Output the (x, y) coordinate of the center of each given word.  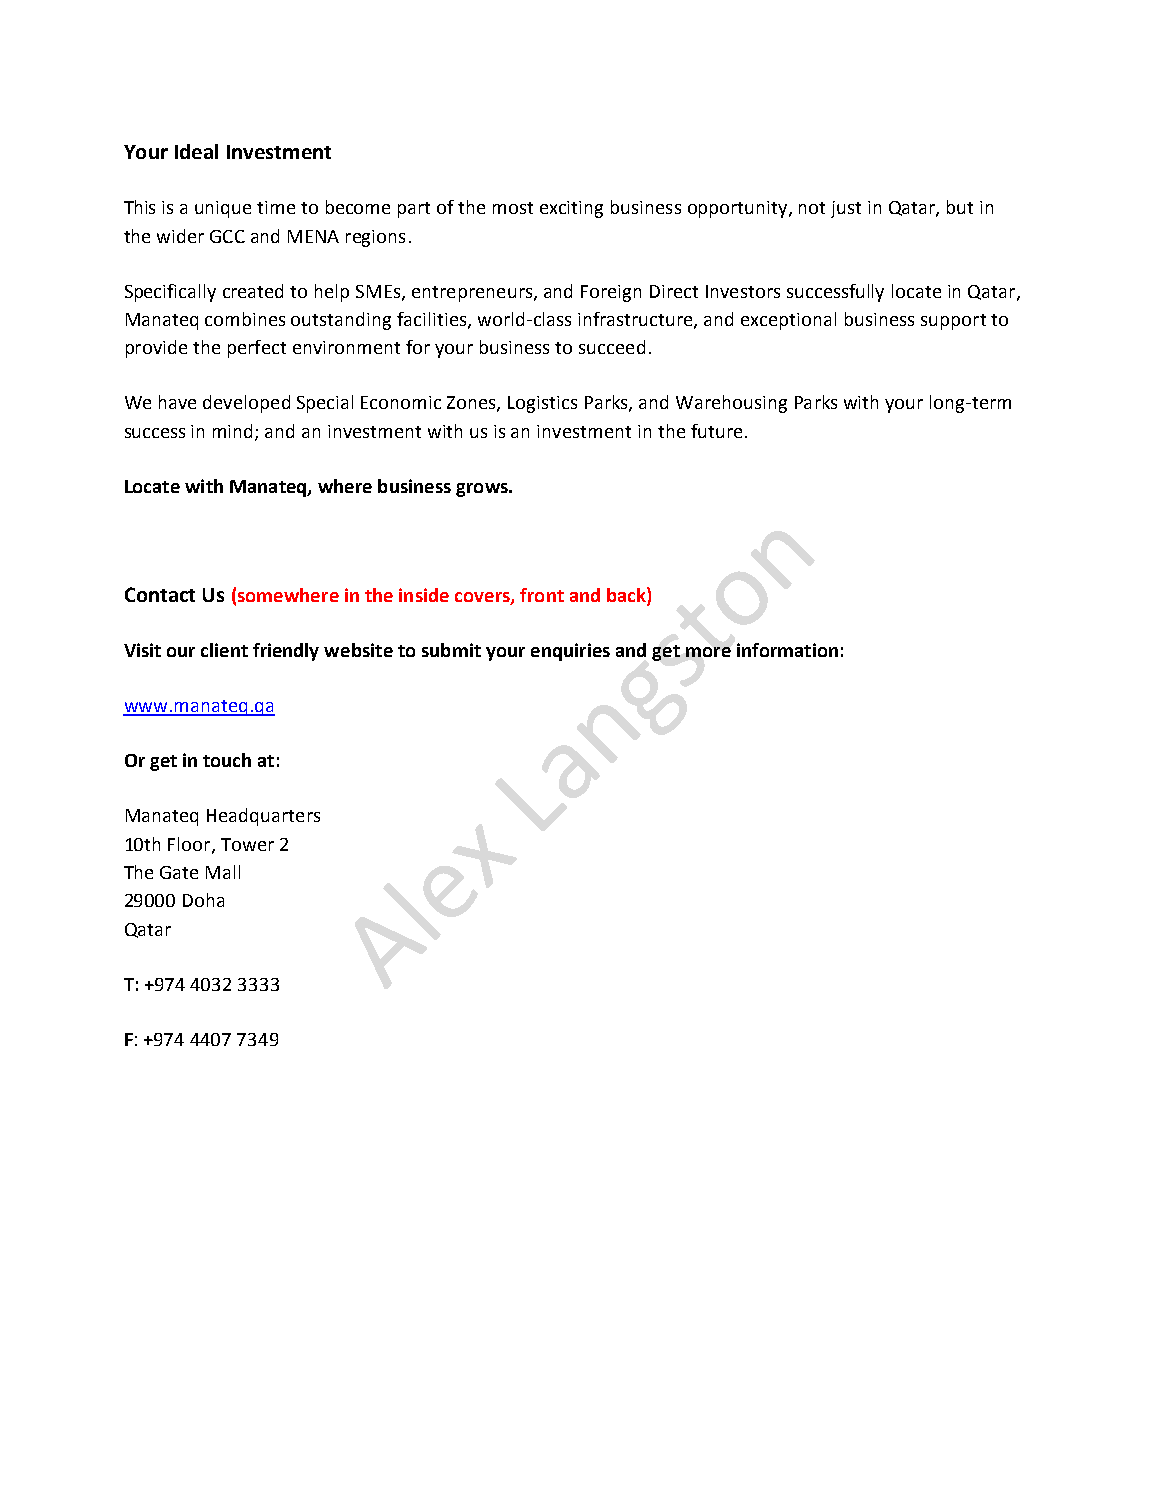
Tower (247, 844)
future (716, 431)
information (787, 650)
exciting (571, 209)
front (542, 595)
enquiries (570, 652)
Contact (160, 594)
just (846, 209)
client (224, 650)
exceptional (788, 321)
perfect (257, 349)
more (708, 652)
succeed (612, 347)
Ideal (196, 151)
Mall (223, 872)
